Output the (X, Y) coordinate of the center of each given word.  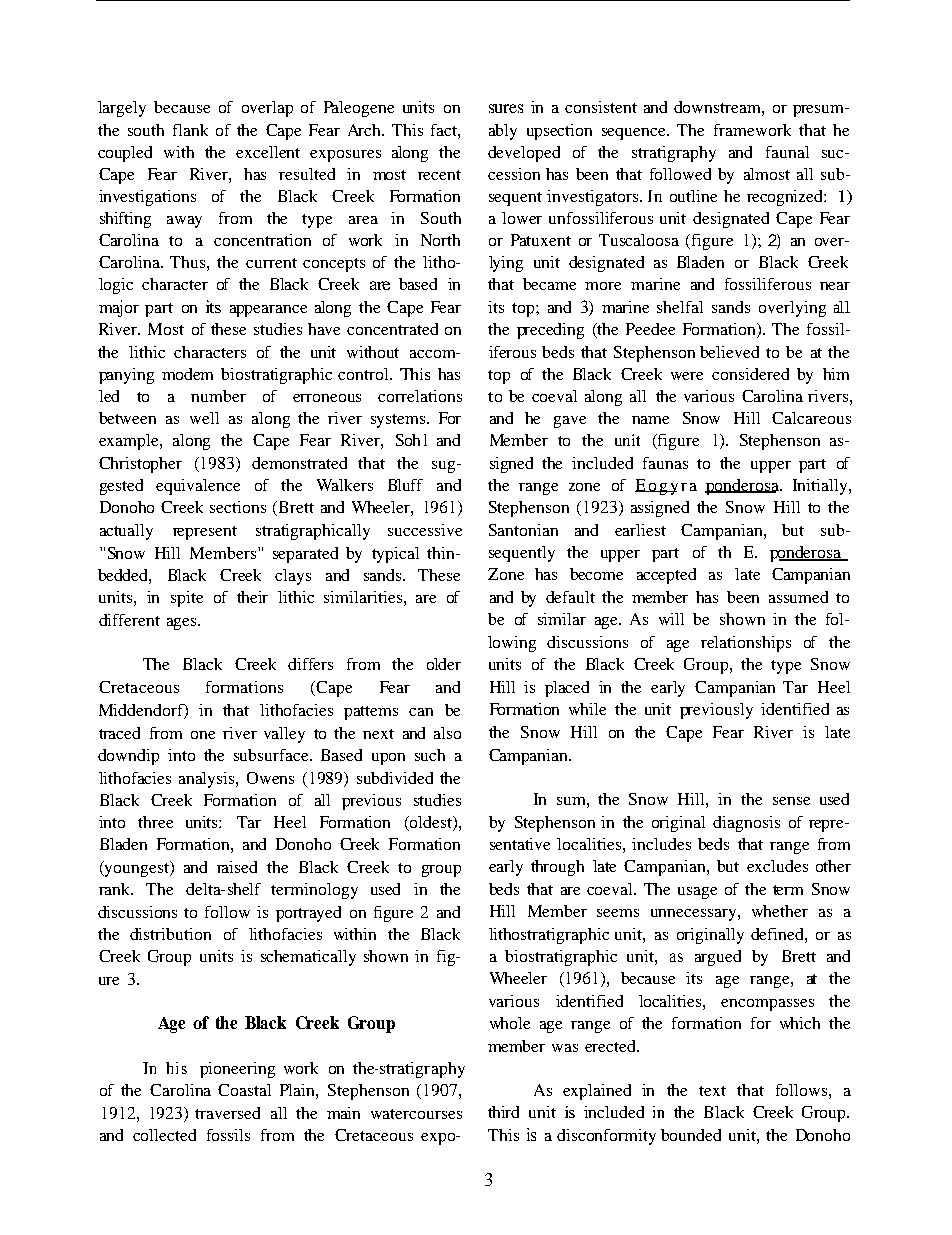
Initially (821, 487)
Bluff (405, 485)
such (430, 755)
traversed (227, 1113)
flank (190, 130)
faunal (787, 152)
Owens (270, 778)
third (503, 1112)
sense (791, 801)
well (204, 418)
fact (445, 130)
